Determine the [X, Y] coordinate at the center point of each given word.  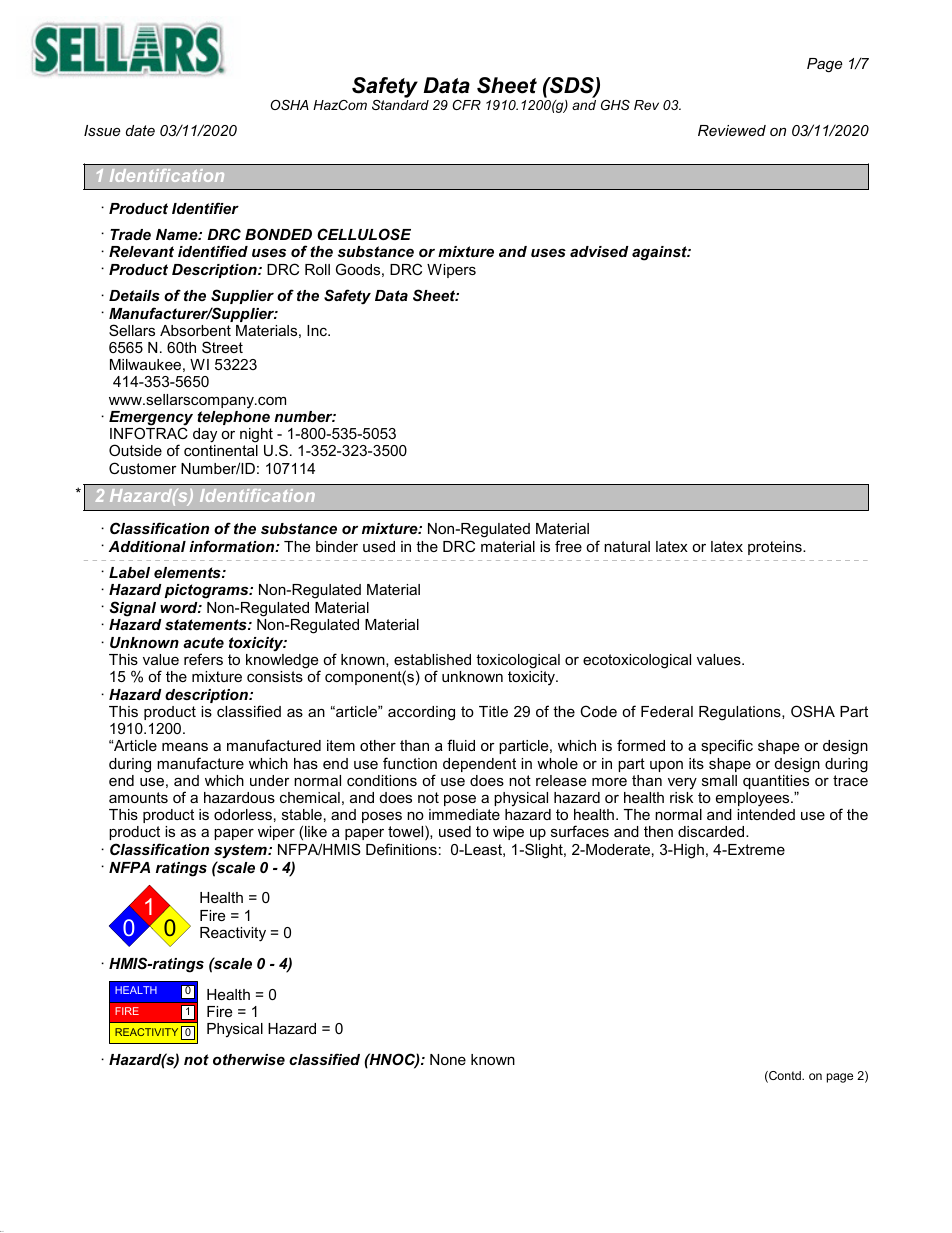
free [568, 546]
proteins [776, 548]
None [448, 1059]
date [140, 130]
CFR [466, 105]
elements [188, 572]
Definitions [401, 849]
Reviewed [732, 130]
